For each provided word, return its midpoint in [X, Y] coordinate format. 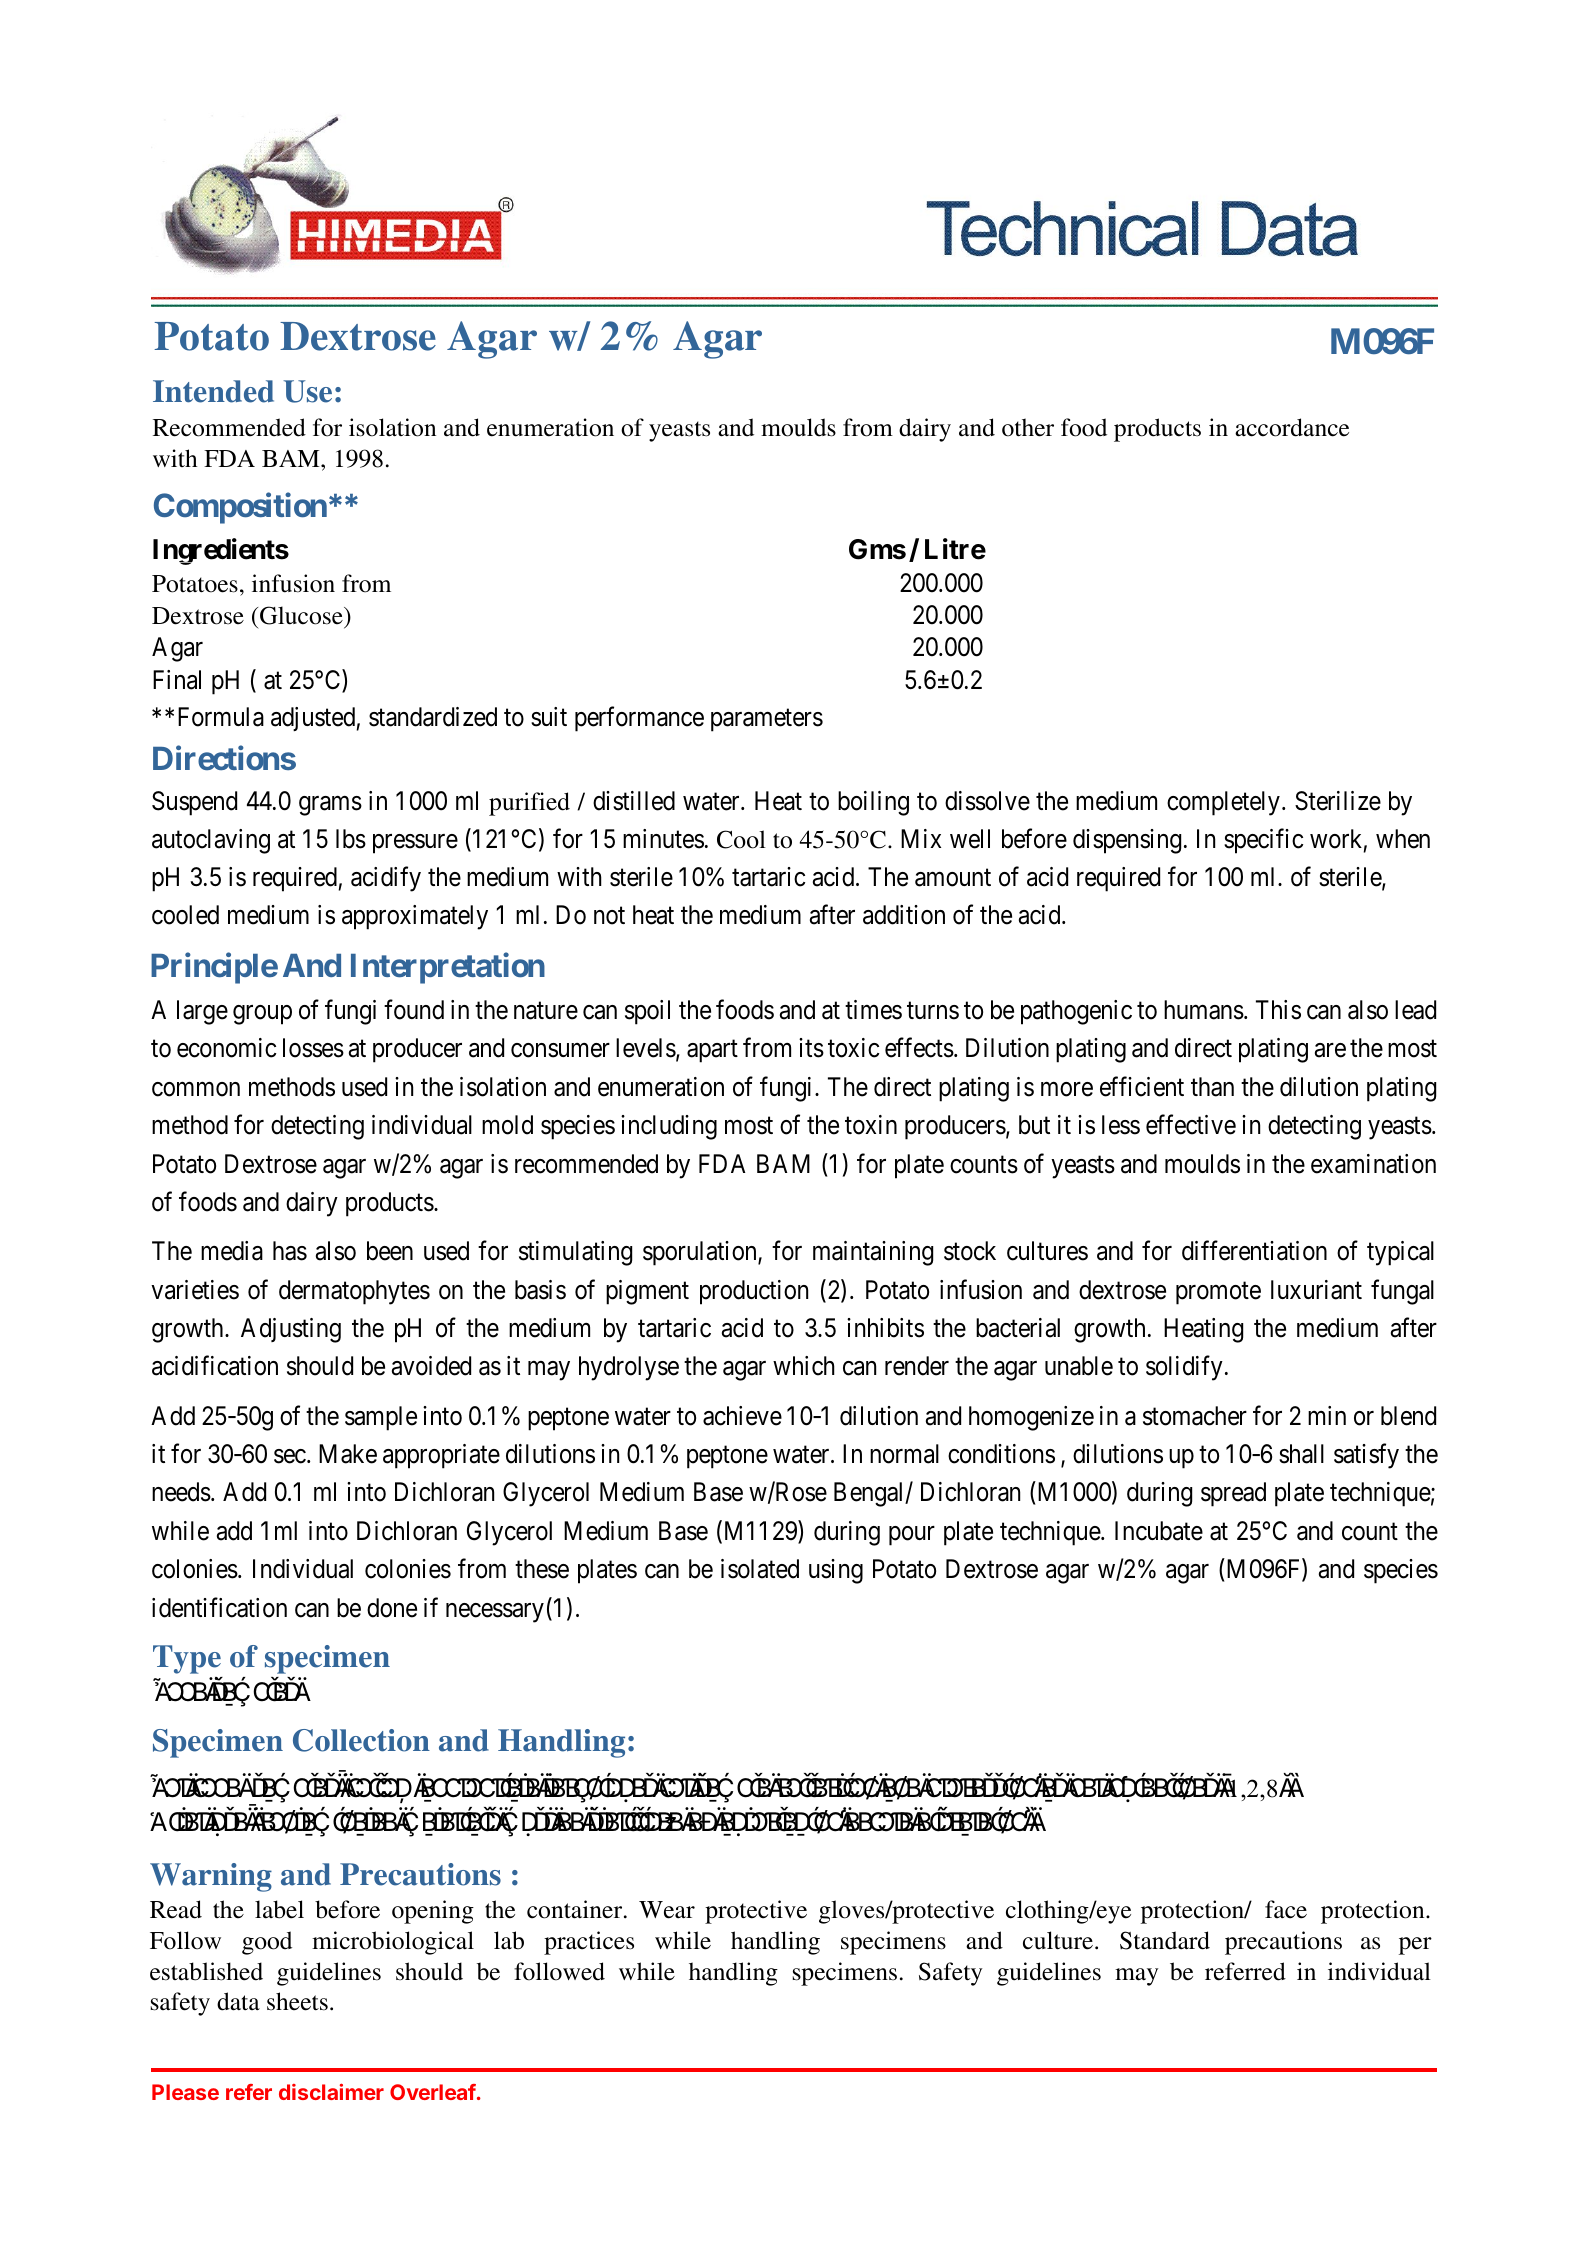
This [1278, 1010]
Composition [240, 508]
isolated [760, 1569]
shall [1301, 1454]
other [1028, 427]
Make [348, 1454]
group [262, 1015]
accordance [1292, 427]
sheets [297, 2001]
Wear [667, 1910]
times [873, 1010]
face [1286, 1909]
